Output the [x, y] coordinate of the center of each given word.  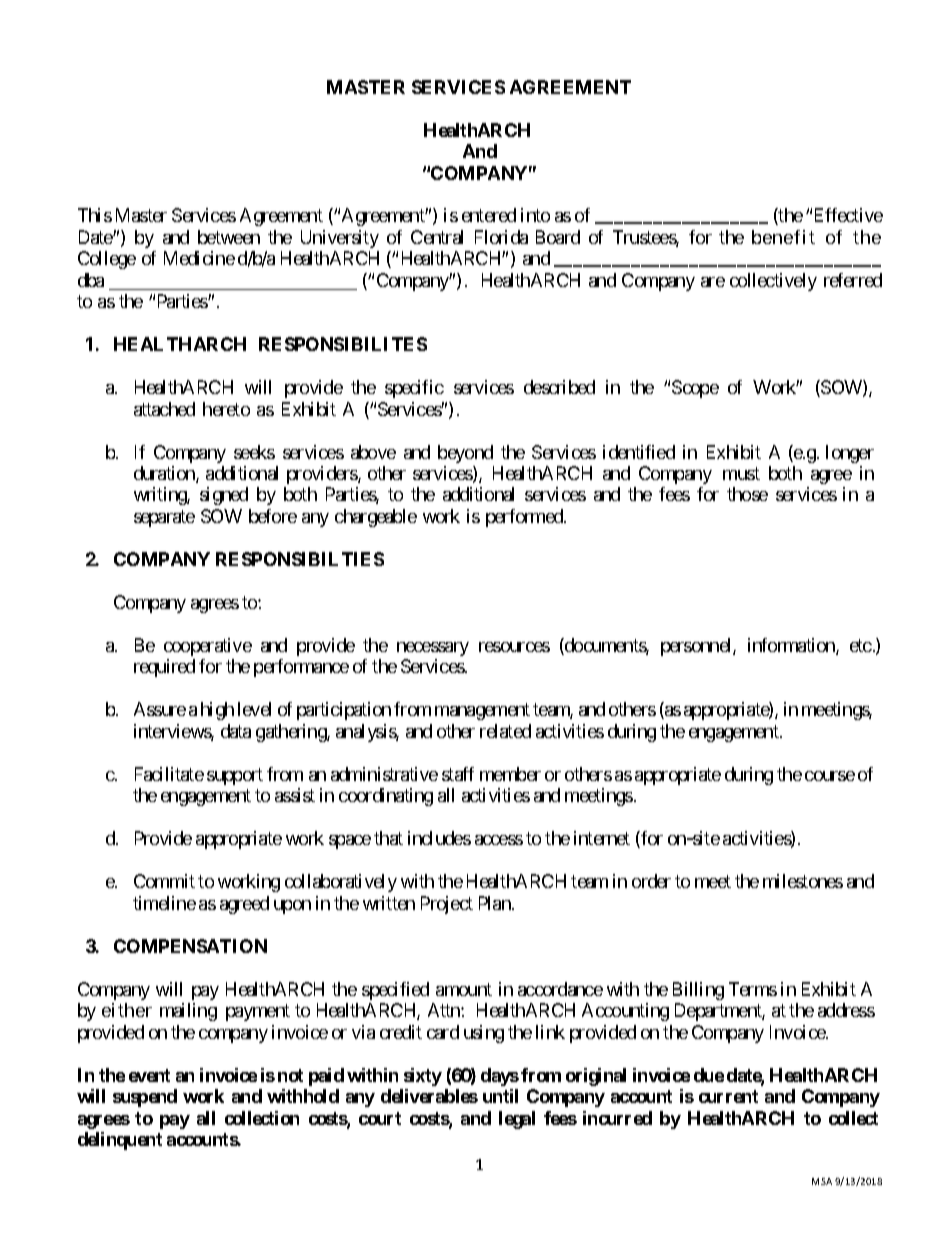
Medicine [199, 258]
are [713, 282]
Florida [501, 237]
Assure [160, 709]
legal [517, 1120]
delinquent [120, 1141]
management [482, 712]
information [792, 646]
